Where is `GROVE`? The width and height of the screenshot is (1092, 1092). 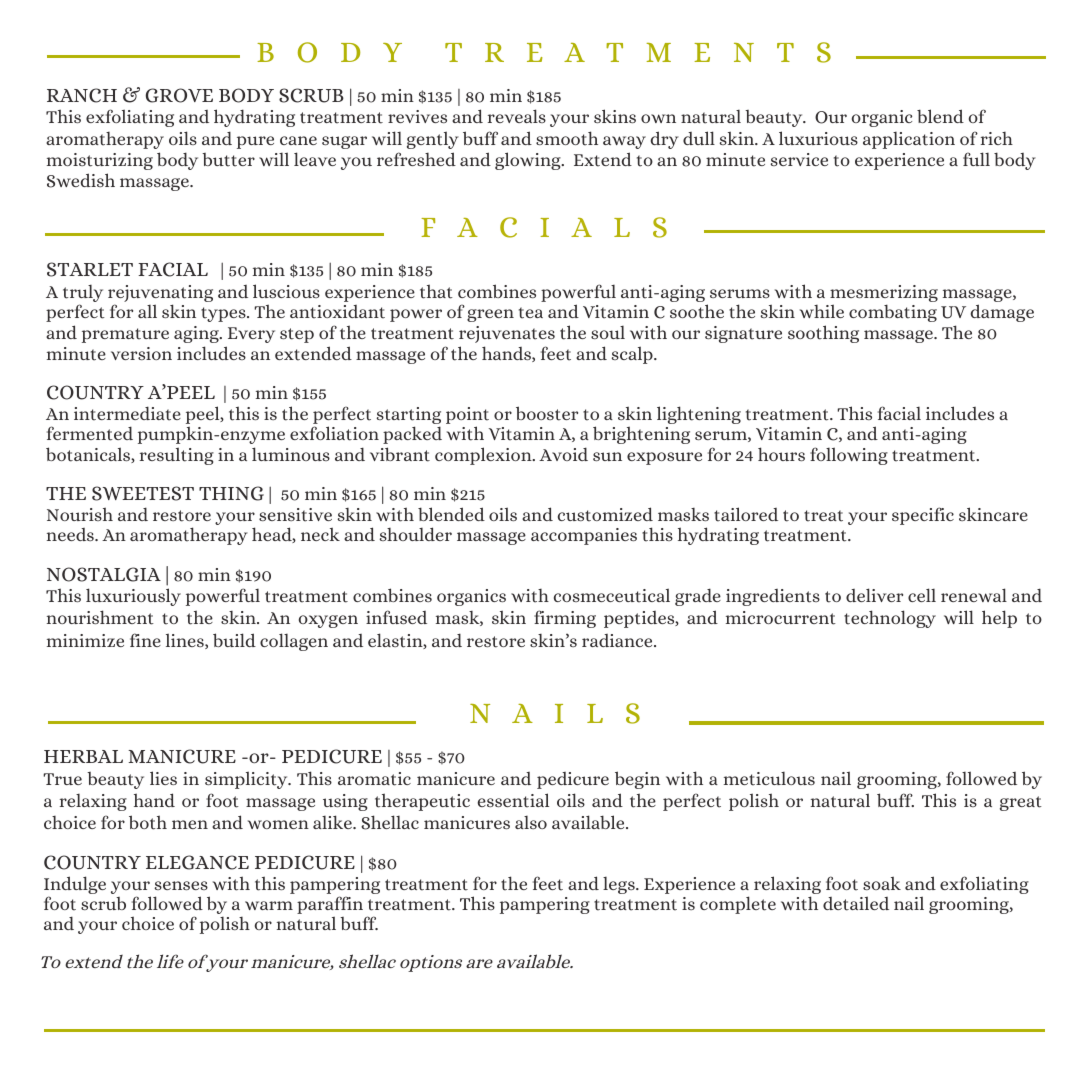
GROVE is located at coordinates (179, 95).
